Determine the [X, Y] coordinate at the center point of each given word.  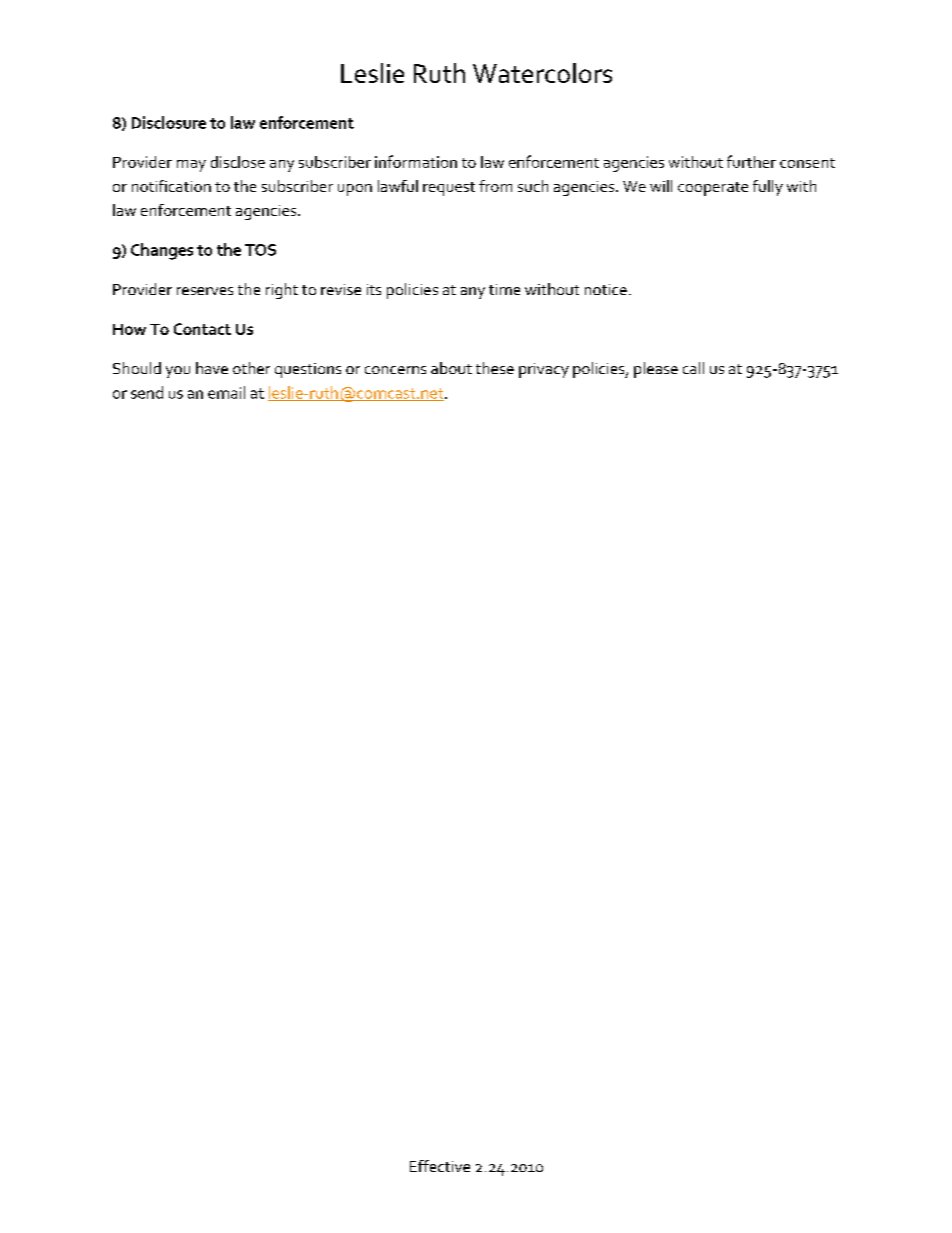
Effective [440, 1166]
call [693, 368]
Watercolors [542, 73]
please [656, 370]
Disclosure [169, 122]
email [226, 392]
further [751, 161]
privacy [544, 370]
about [451, 368]
